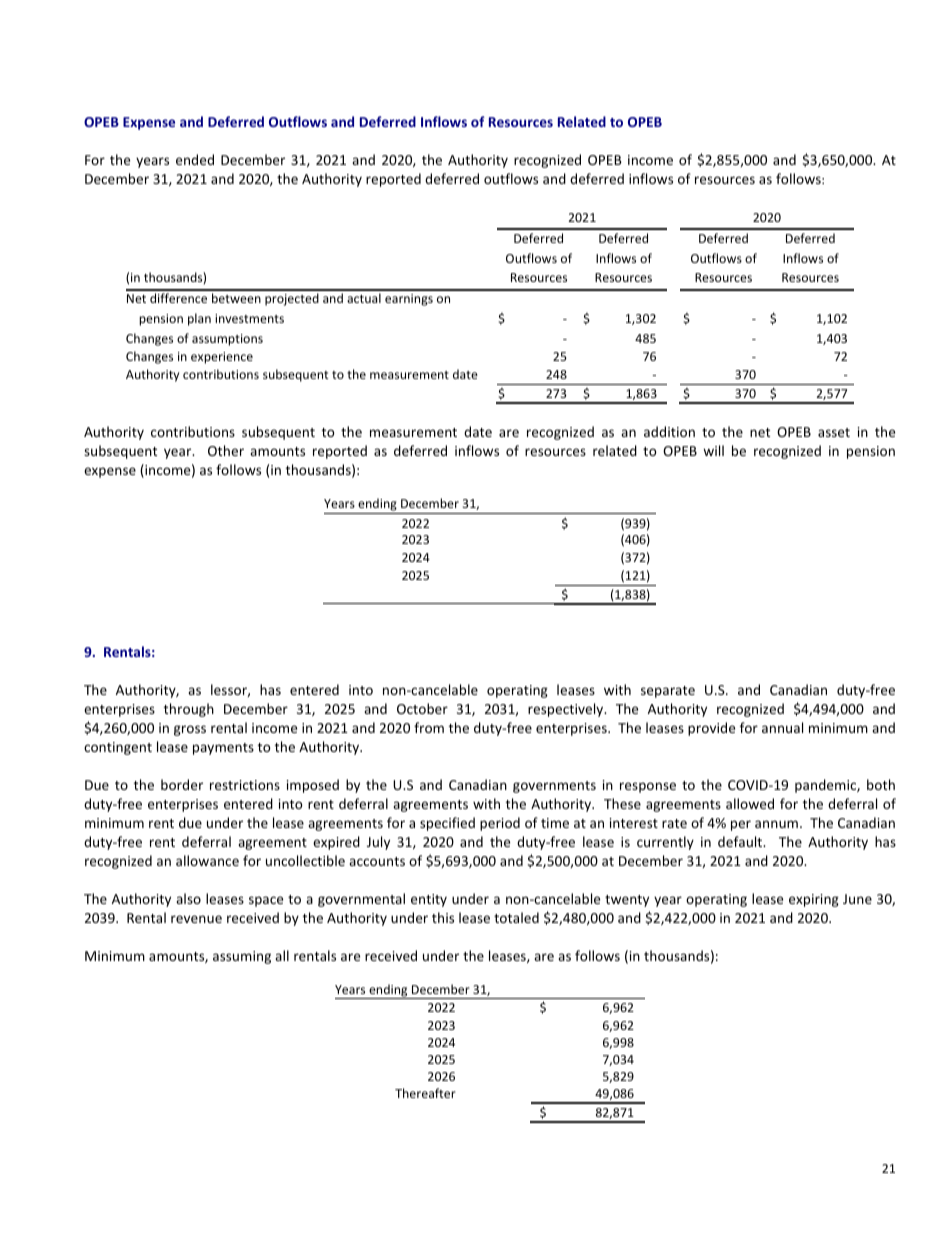 The width and height of the image is (952, 1233). I want to click on respectively, so click(567, 710).
